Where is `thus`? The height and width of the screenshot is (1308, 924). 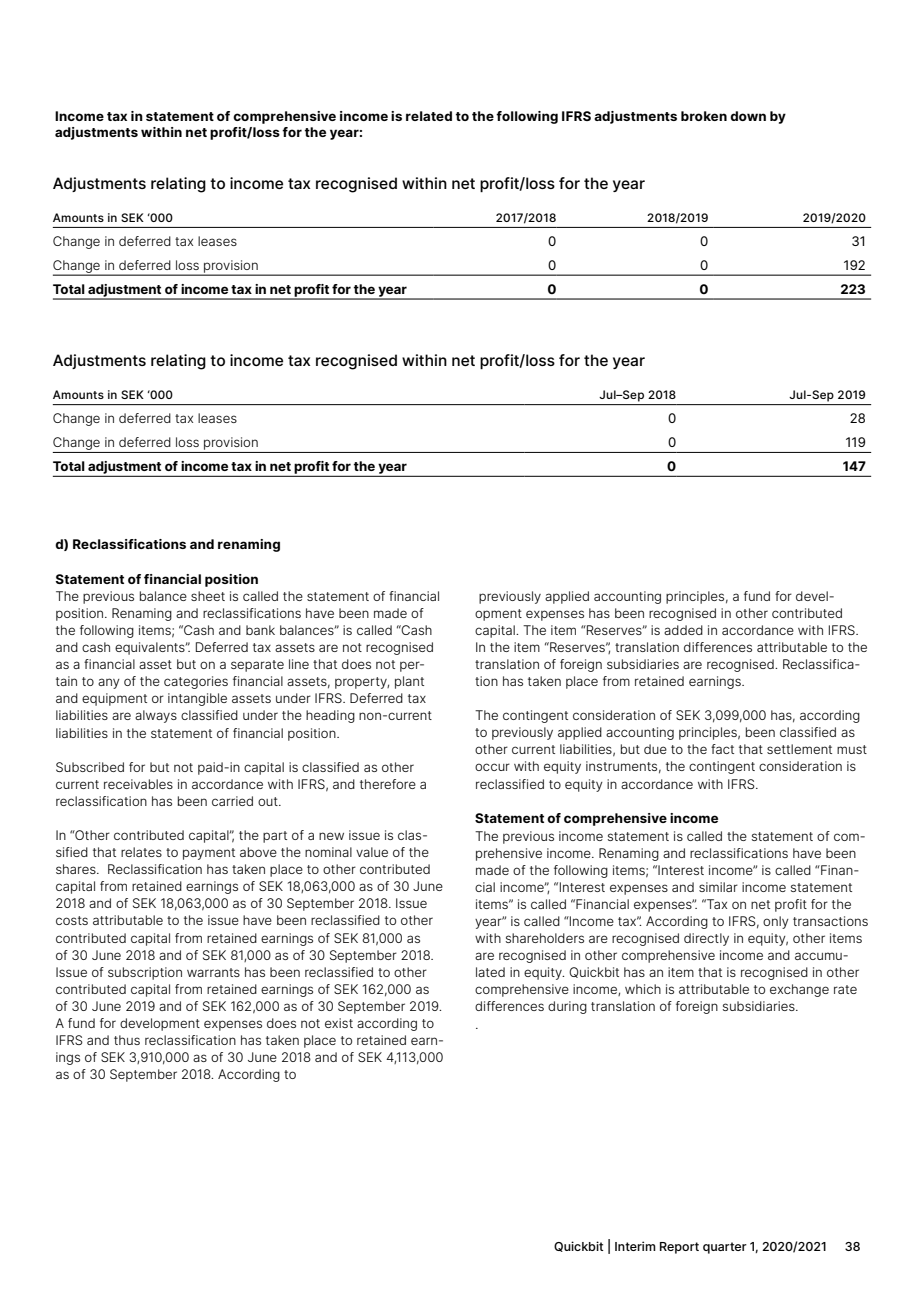 thus is located at coordinates (127, 1040).
